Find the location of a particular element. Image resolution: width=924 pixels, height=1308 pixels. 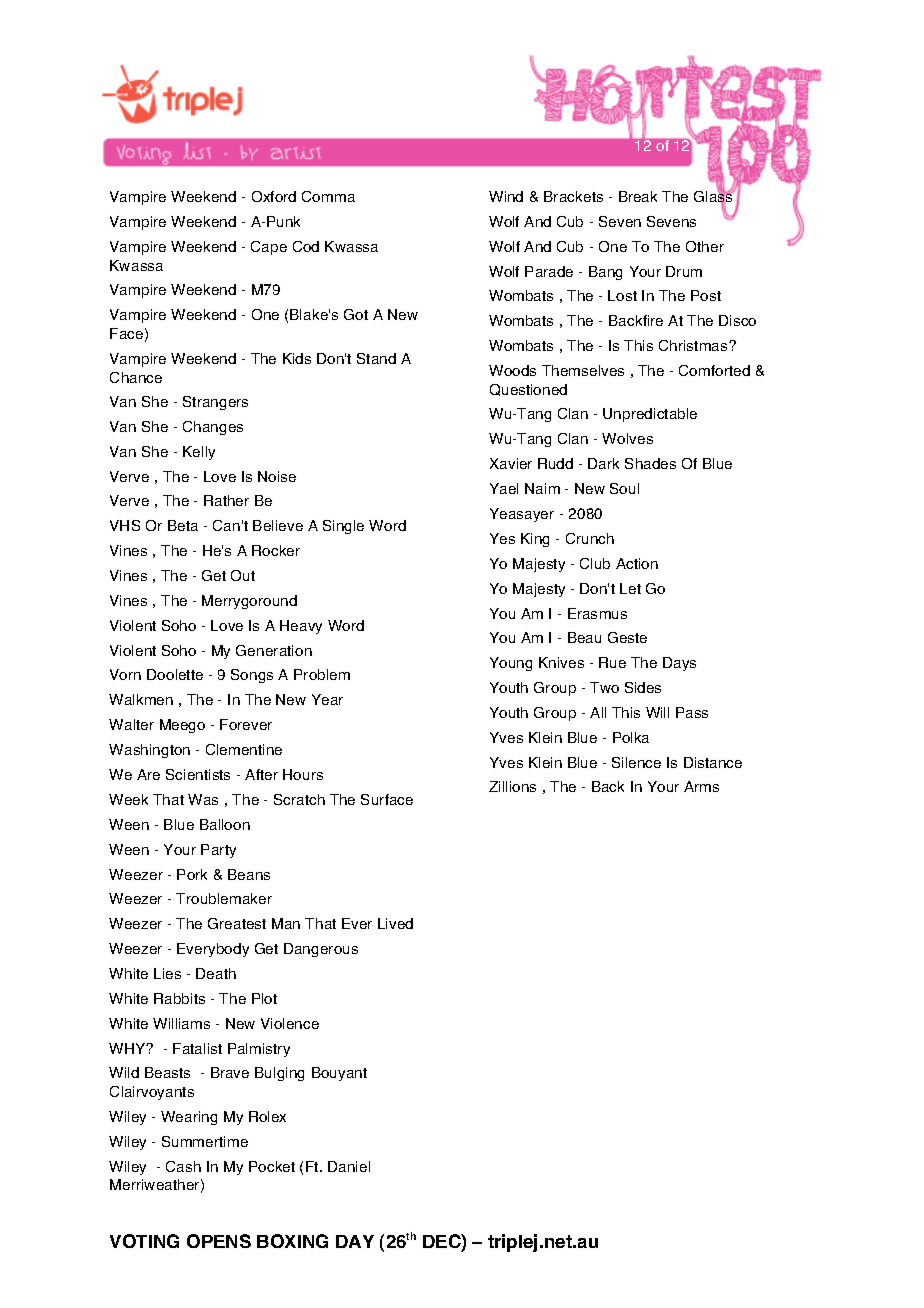

Lived is located at coordinates (395, 923).
